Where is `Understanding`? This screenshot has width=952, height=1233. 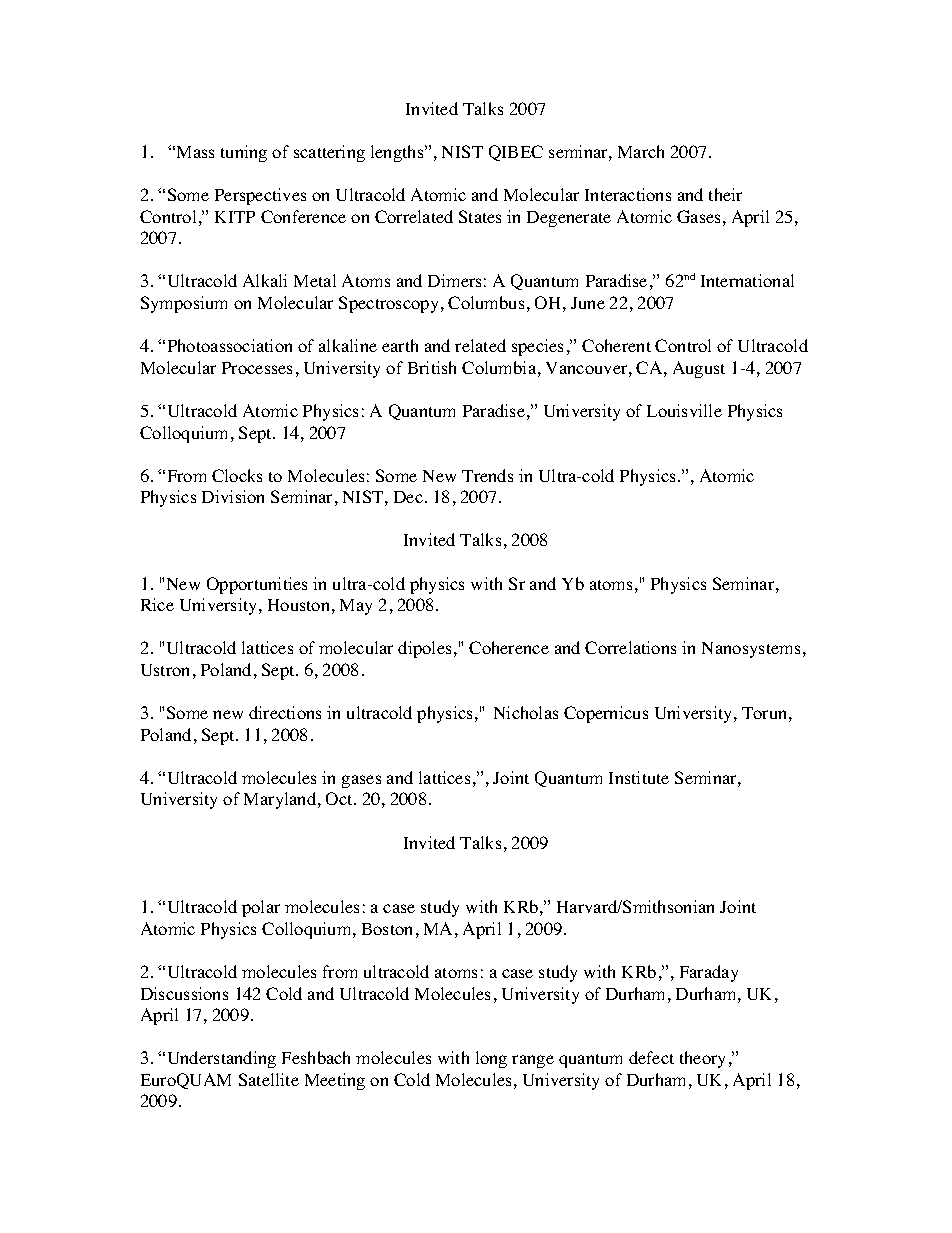
Understanding is located at coordinates (222, 1059).
